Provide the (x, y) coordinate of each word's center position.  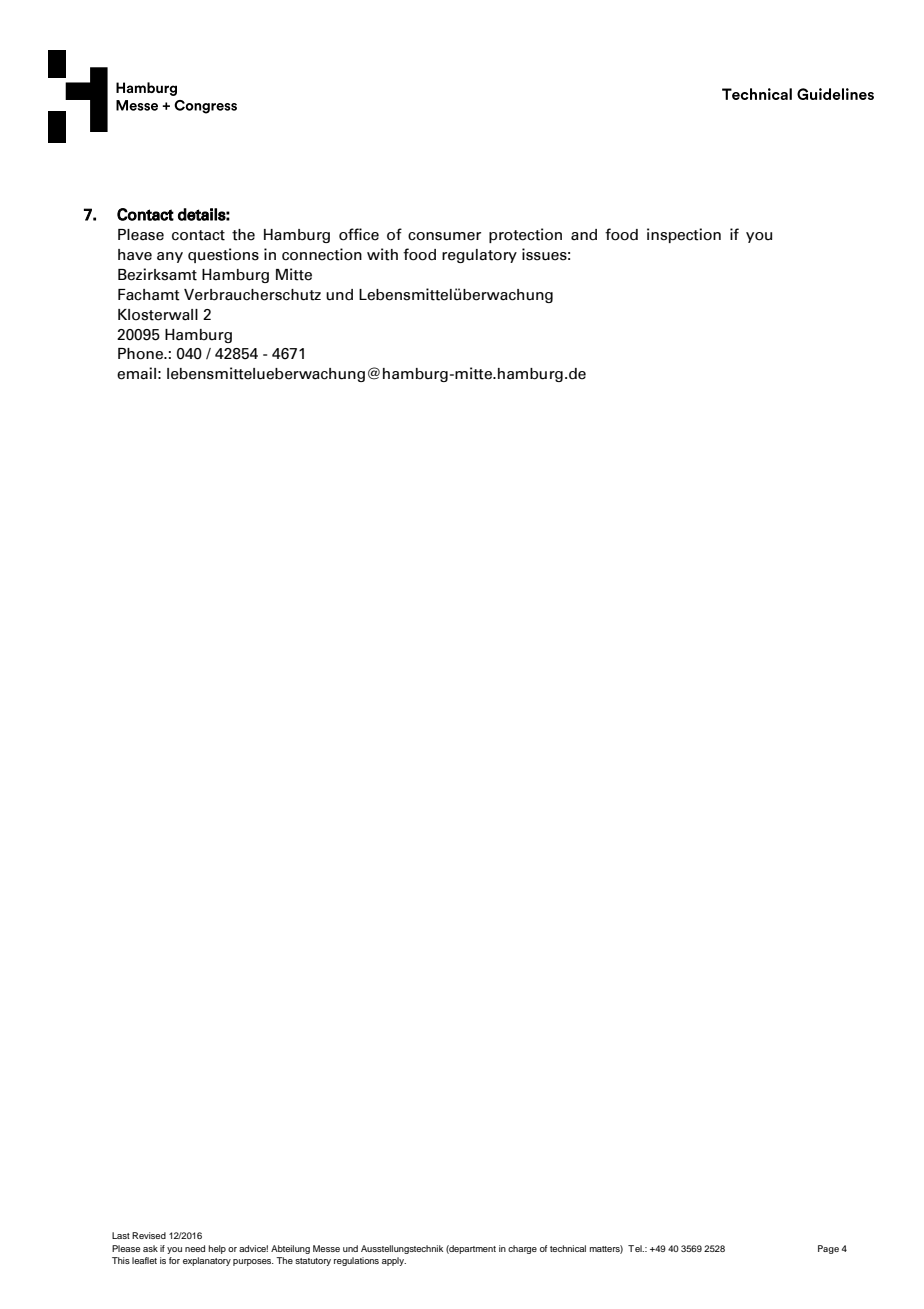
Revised (149, 1235)
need (195, 1248)
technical (568, 1248)
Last (121, 1235)
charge (522, 1249)
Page (828, 1249)
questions (223, 255)
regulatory (479, 256)
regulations (356, 1261)
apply (394, 1261)
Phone (141, 354)
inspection (684, 235)
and (584, 235)
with (382, 254)
